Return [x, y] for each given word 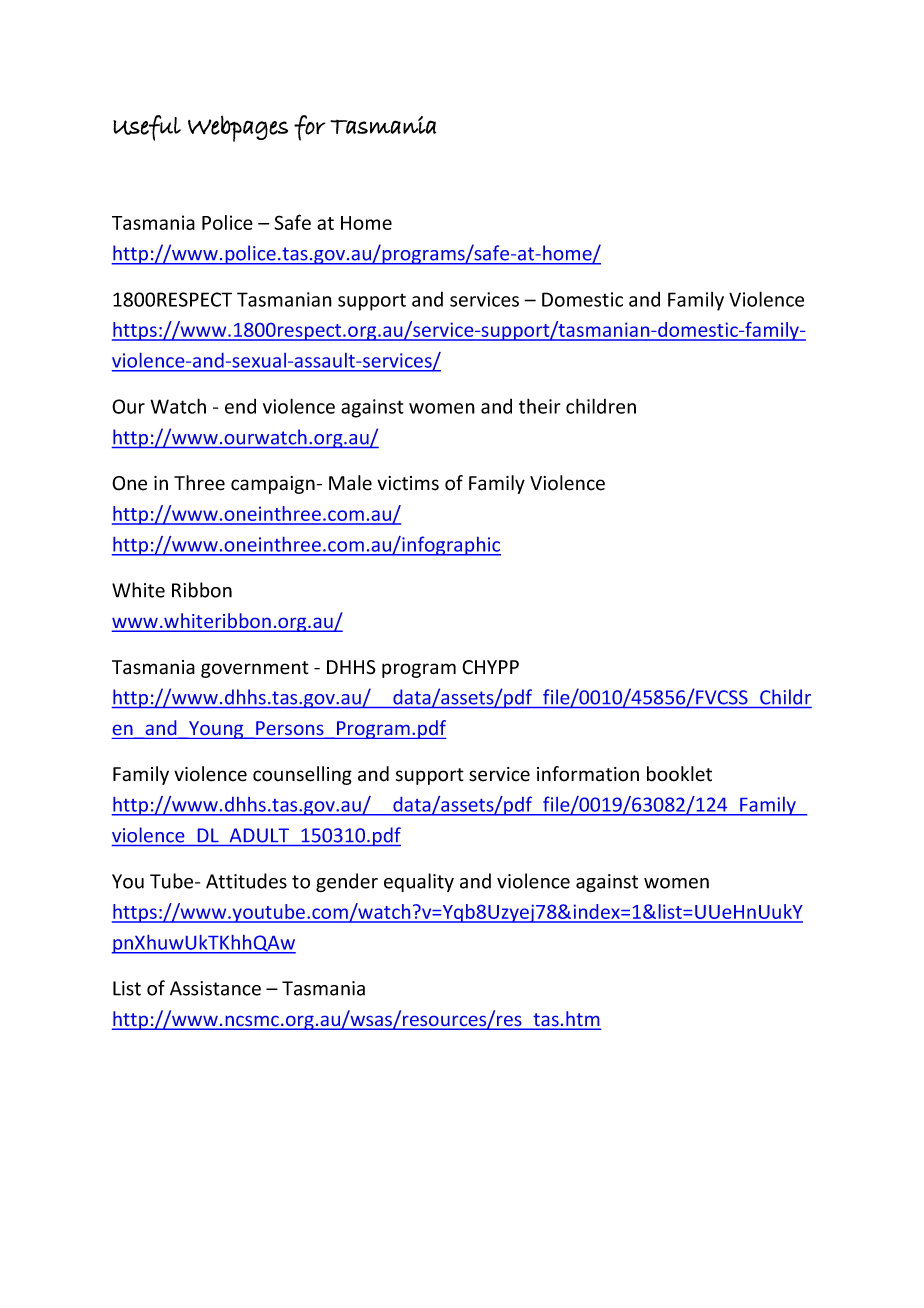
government [255, 669]
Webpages [238, 128]
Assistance [215, 988]
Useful [147, 128]
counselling [302, 775]
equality [419, 882]
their [540, 406]
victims [408, 483]
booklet [679, 774]
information [588, 774]
